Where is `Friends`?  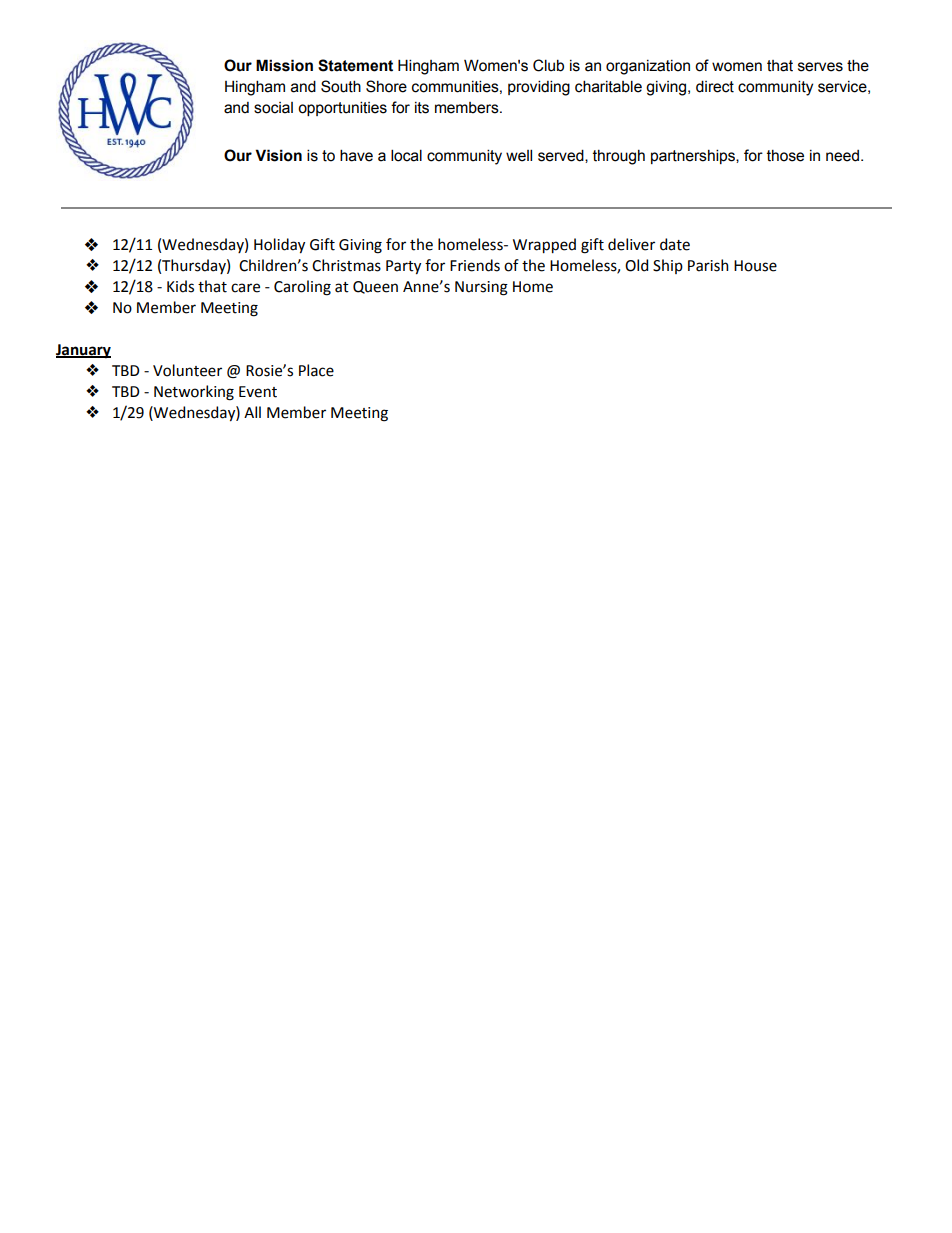
Friends is located at coordinates (475, 265).
